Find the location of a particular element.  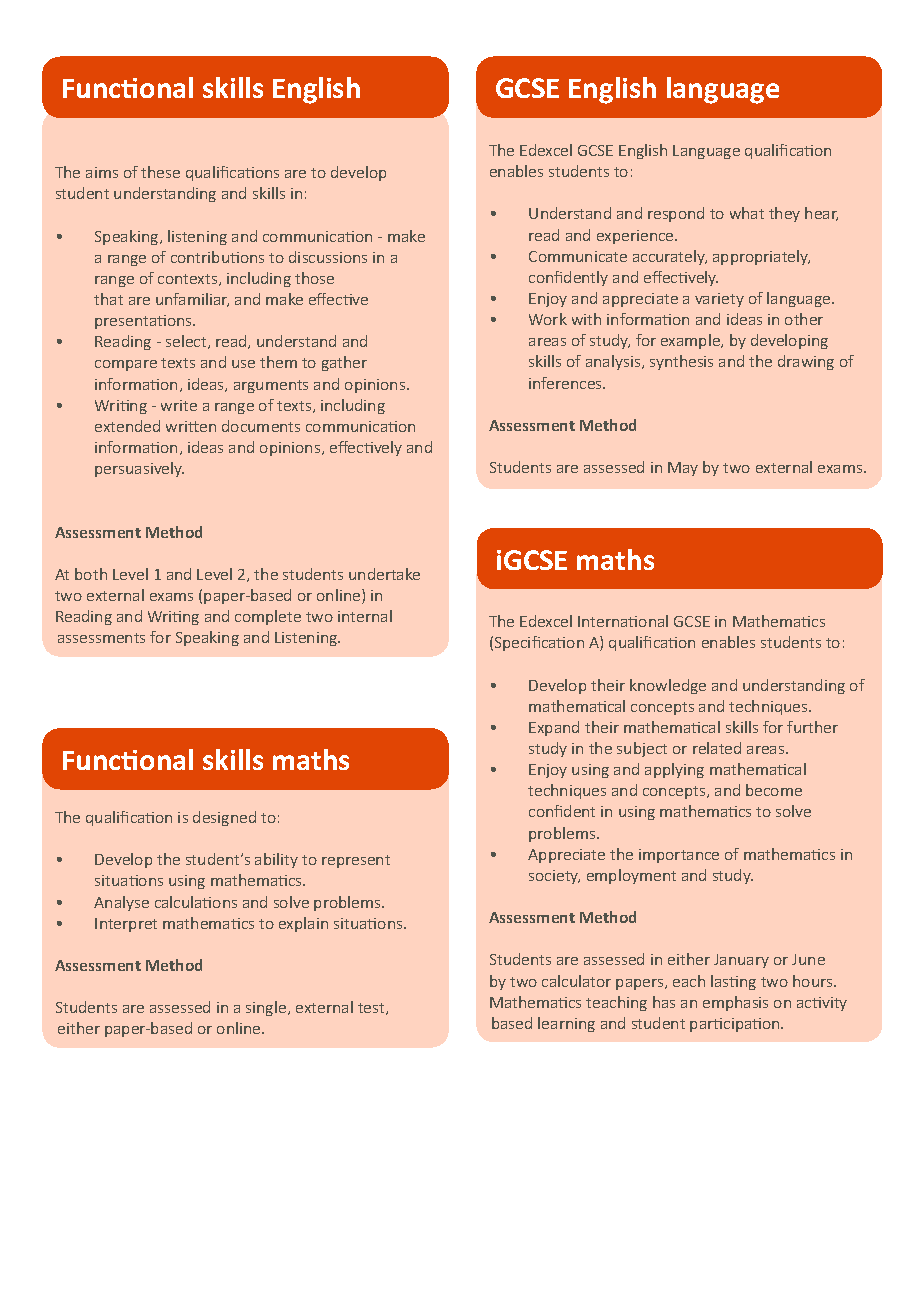

what is located at coordinates (747, 213).
